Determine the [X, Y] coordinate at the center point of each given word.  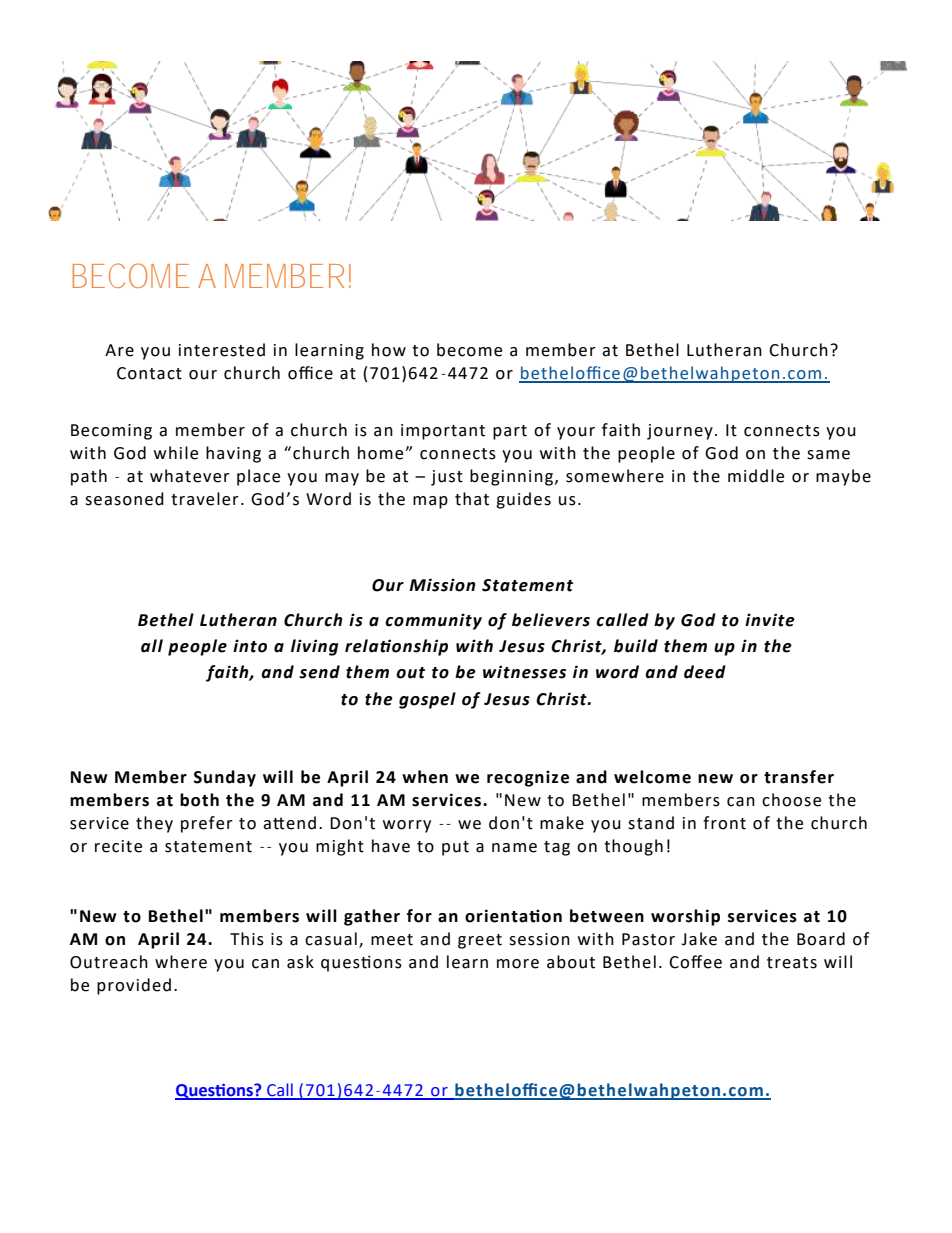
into [250, 646]
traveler [205, 499]
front [724, 823]
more [518, 964]
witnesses [524, 672]
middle [756, 476]
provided [134, 986]
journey [680, 432]
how [389, 350]
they [154, 824]
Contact [149, 373]
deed [705, 672]
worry [407, 826]
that [472, 499]
